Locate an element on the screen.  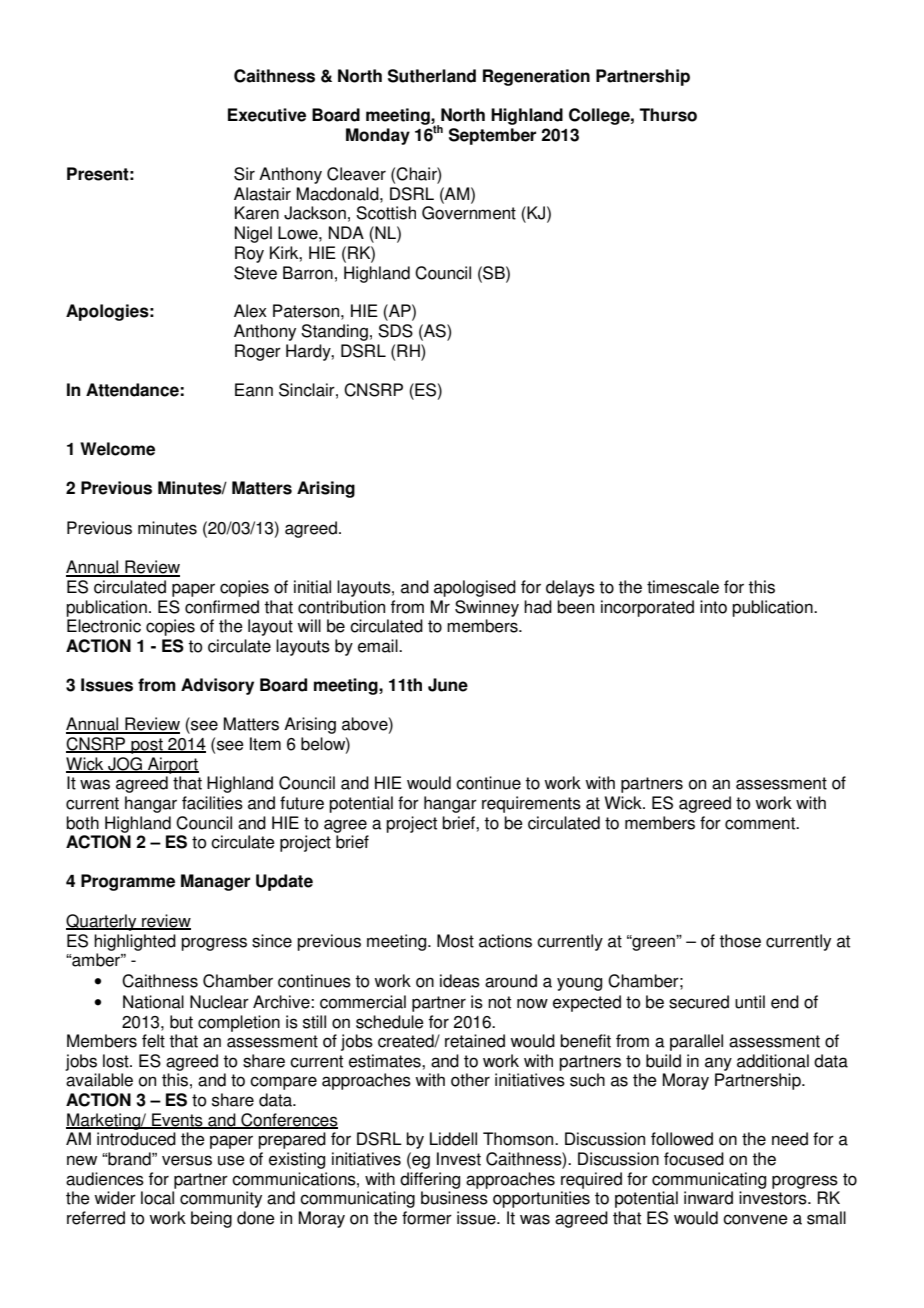
business is located at coordinates (454, 1198).
